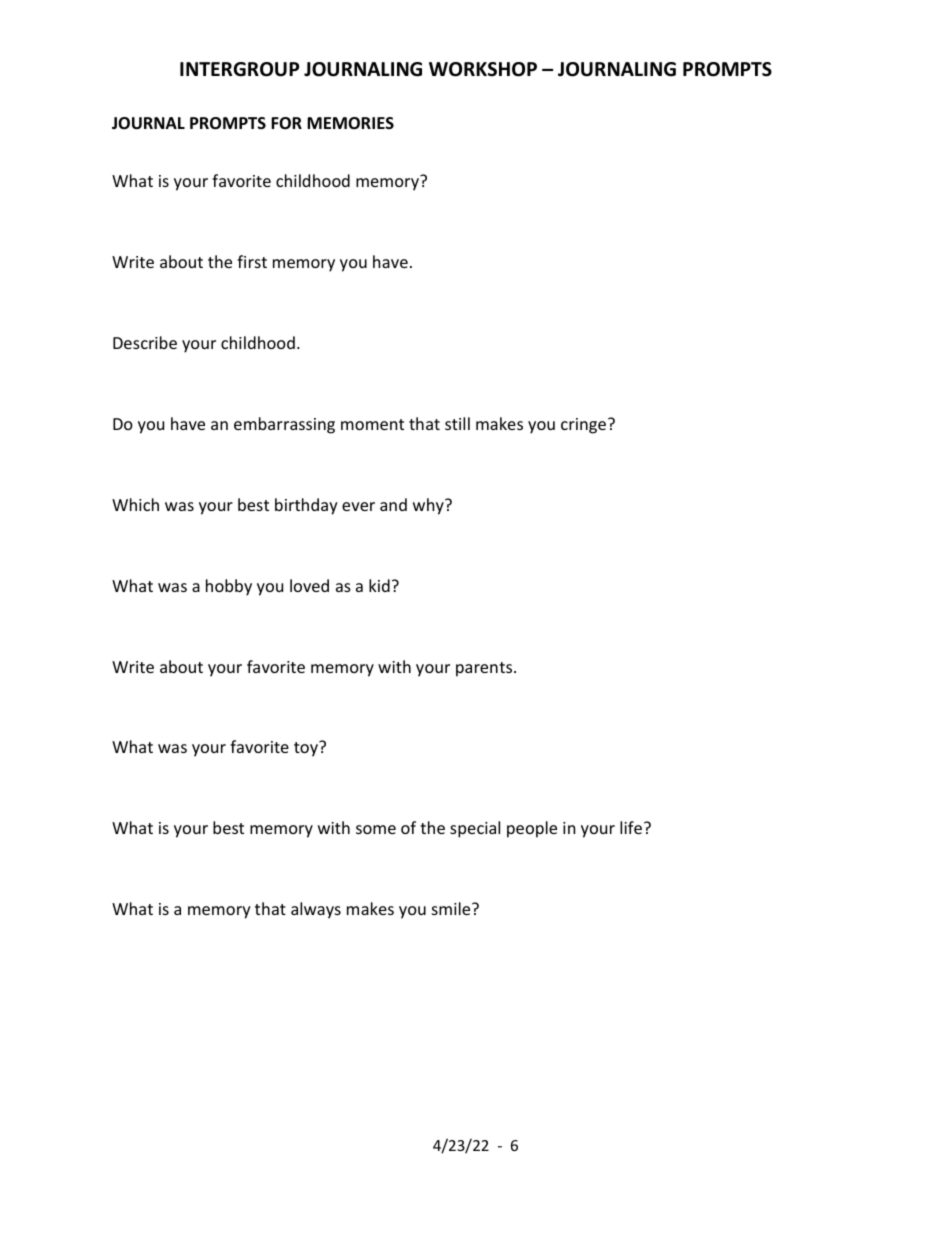 The height and width of the screenshot is (1233, 952). What do you see at coordinates (239, 69) in the screenshot?
I see `INTERGROUP` at bounding box center [239, 69].
